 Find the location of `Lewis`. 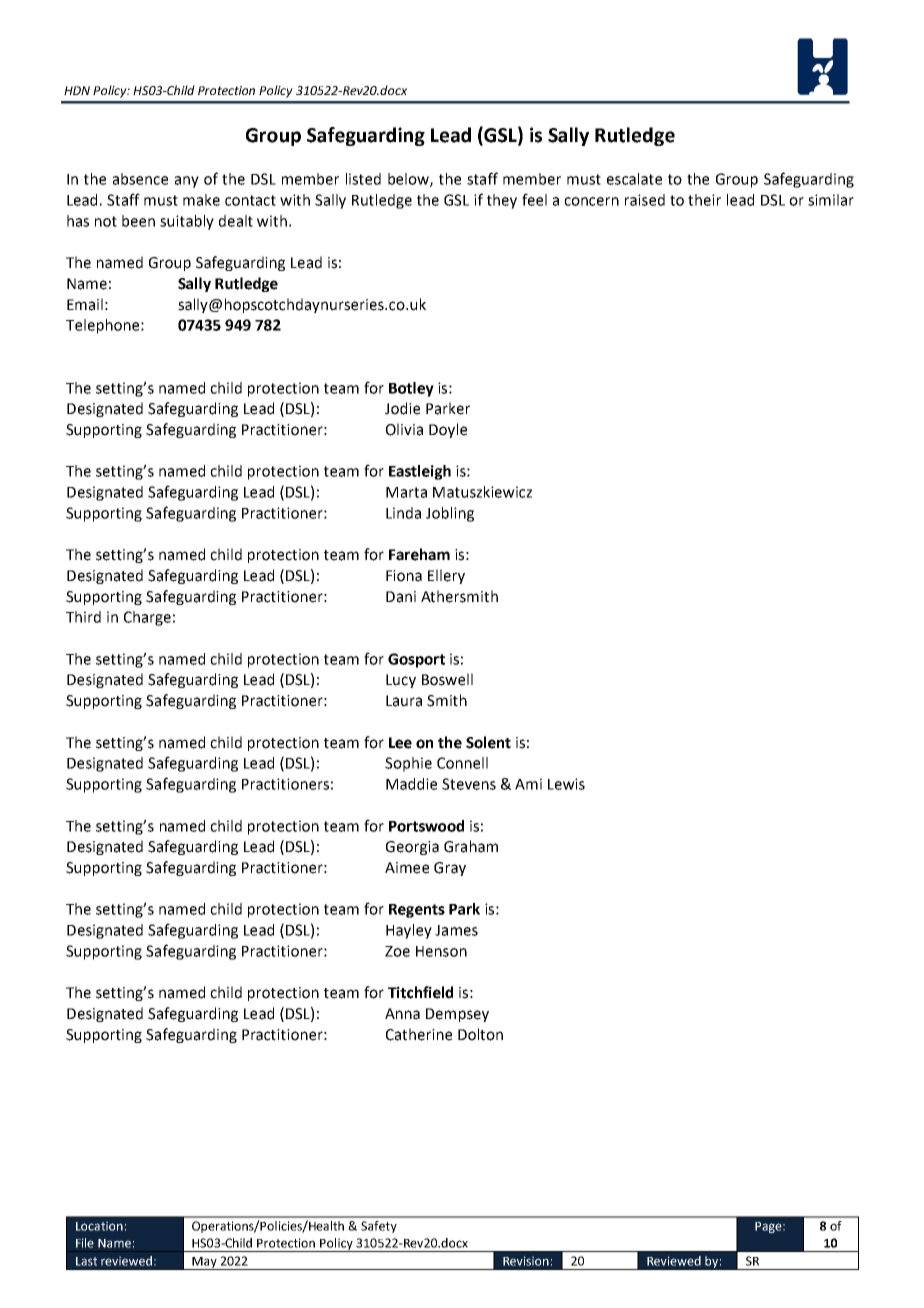

Lewis is located at coordinates (566, 784).
